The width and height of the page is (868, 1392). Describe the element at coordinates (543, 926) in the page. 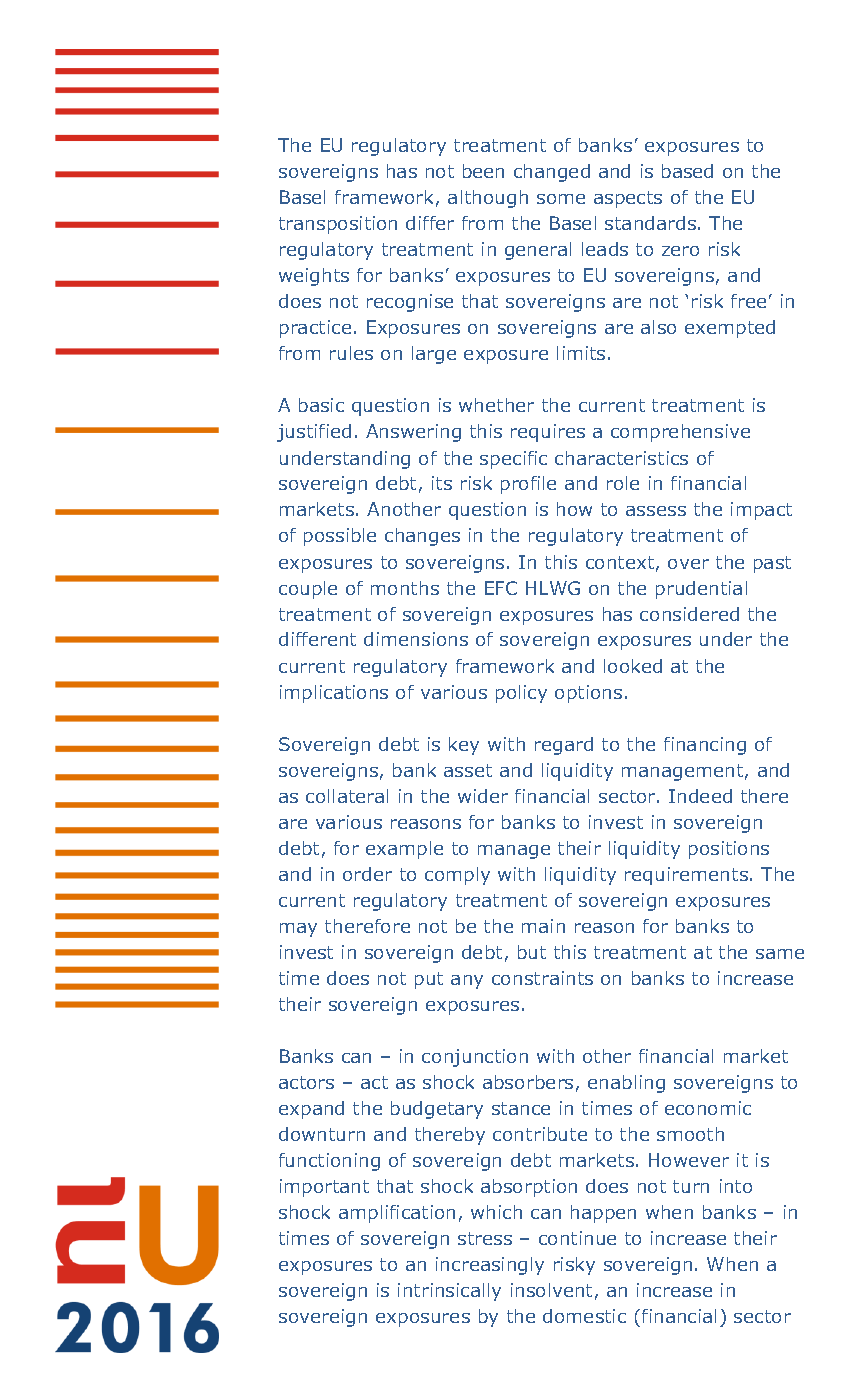

I see `main` at that location.
